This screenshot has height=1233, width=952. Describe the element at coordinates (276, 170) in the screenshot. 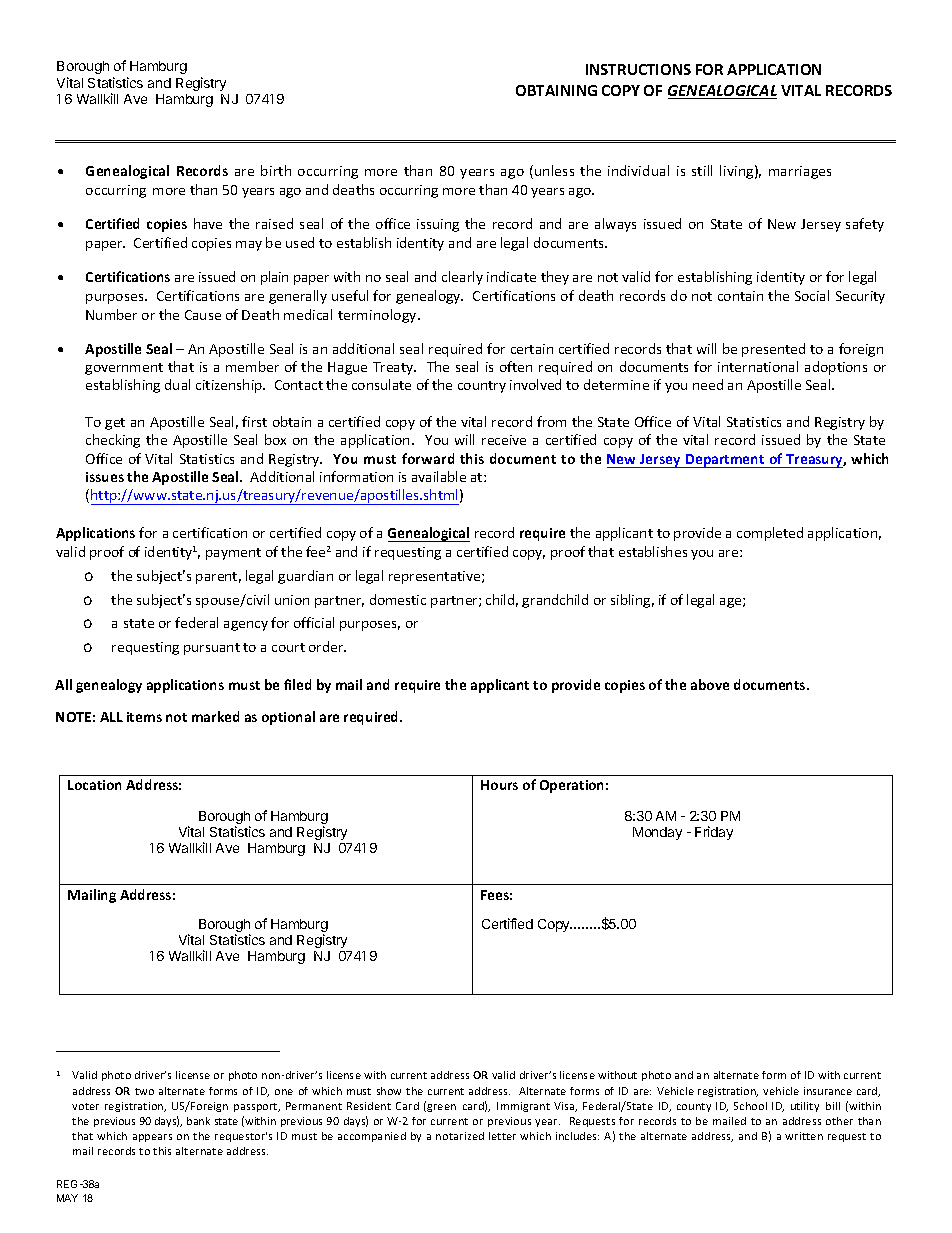

I see `birth` at that location.
